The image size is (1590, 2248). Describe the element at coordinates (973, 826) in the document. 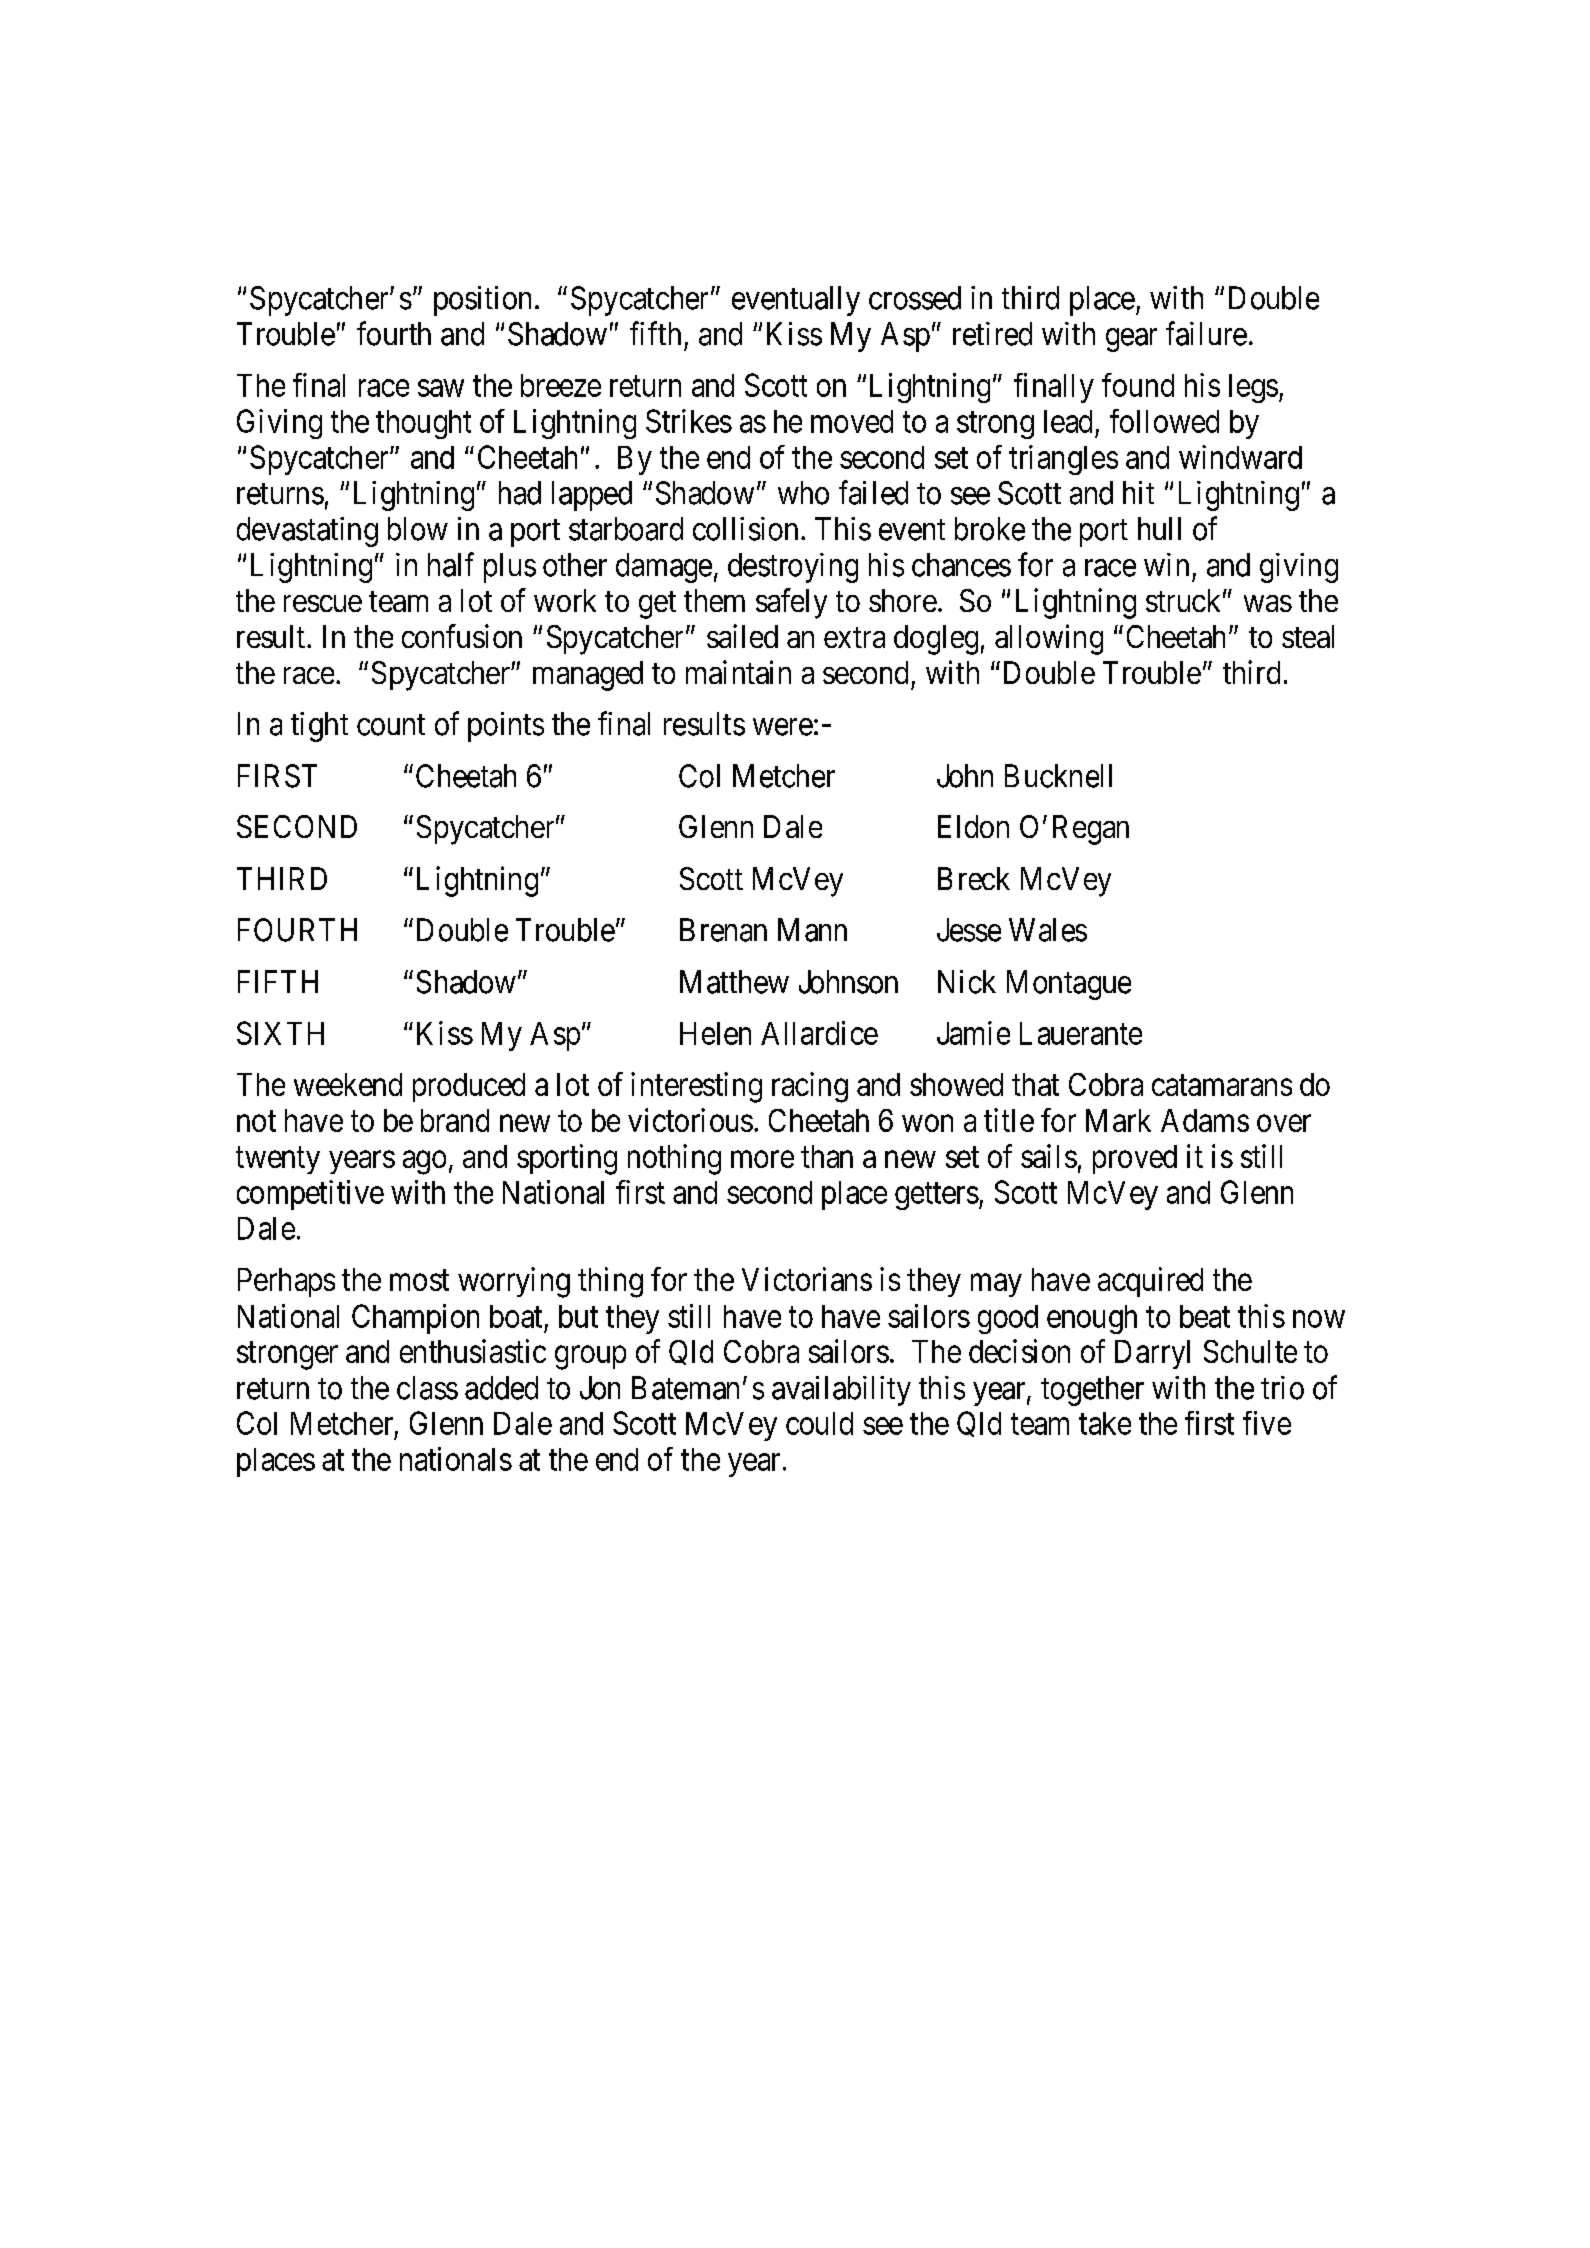

I see `Eldon` at that location.
